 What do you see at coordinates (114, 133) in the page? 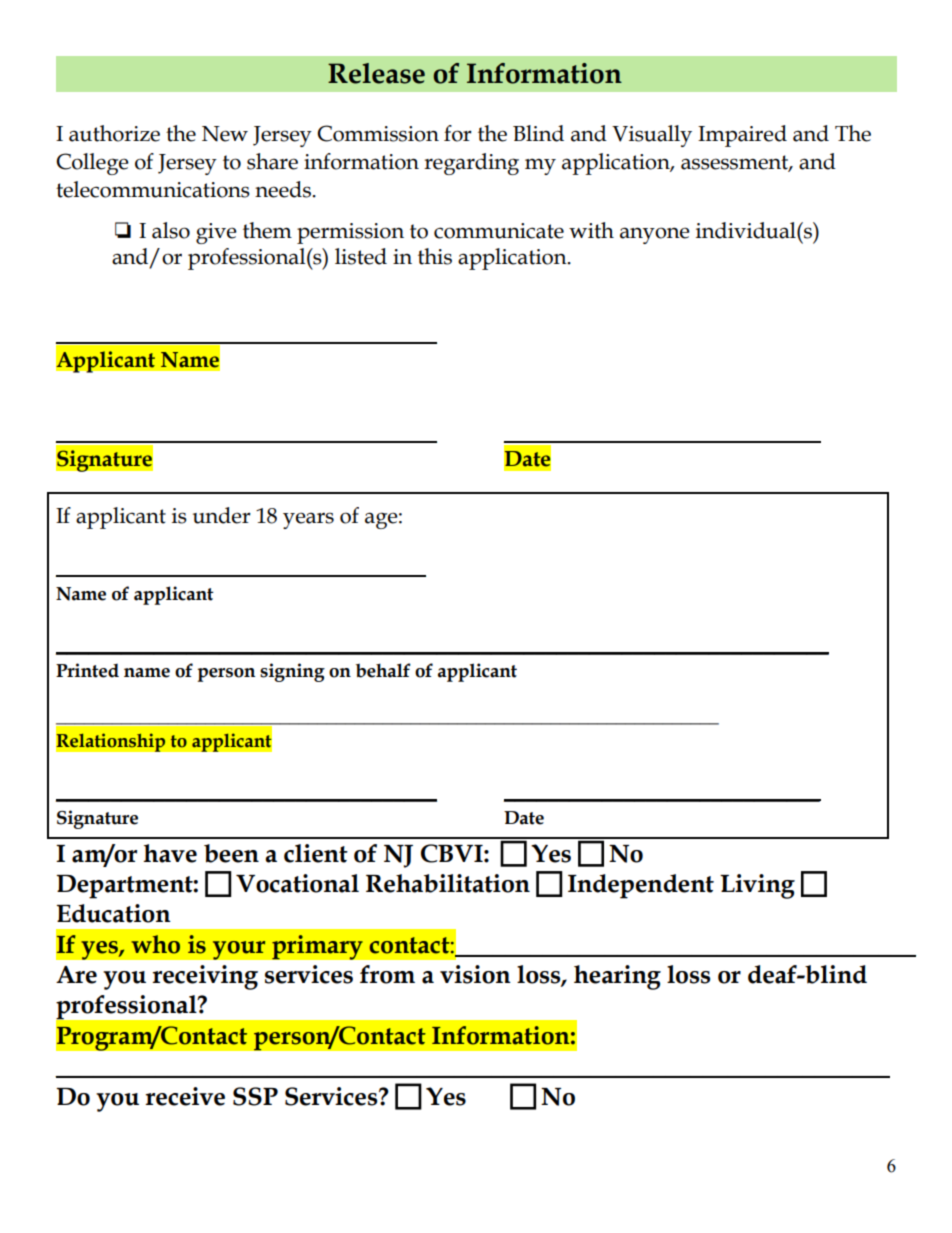
I see `authorize` at bounding box center [114, 133].
